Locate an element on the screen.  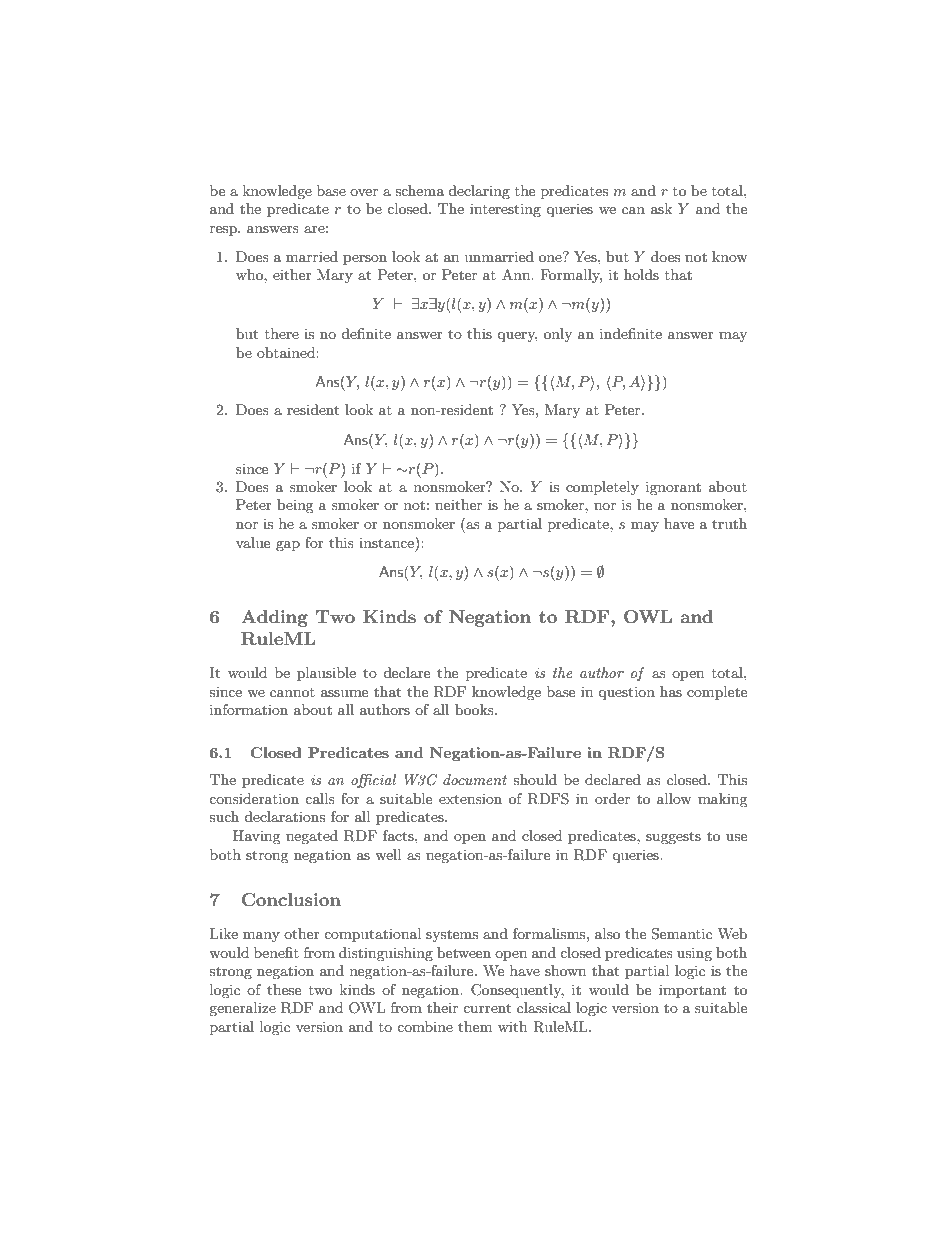
current is located at coordinates (487, 1008).
